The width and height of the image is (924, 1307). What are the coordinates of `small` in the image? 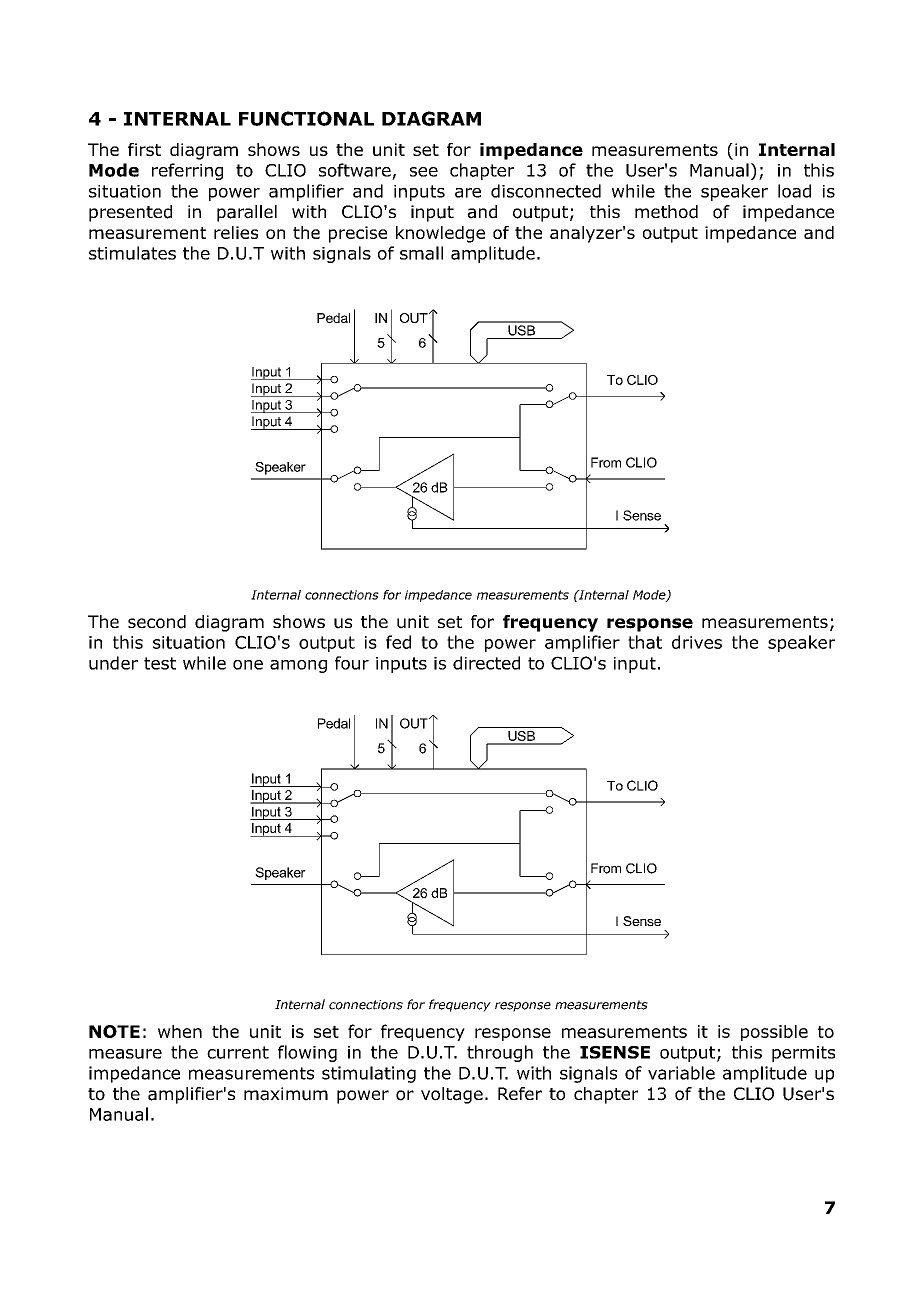 It's located at (421, 253).
